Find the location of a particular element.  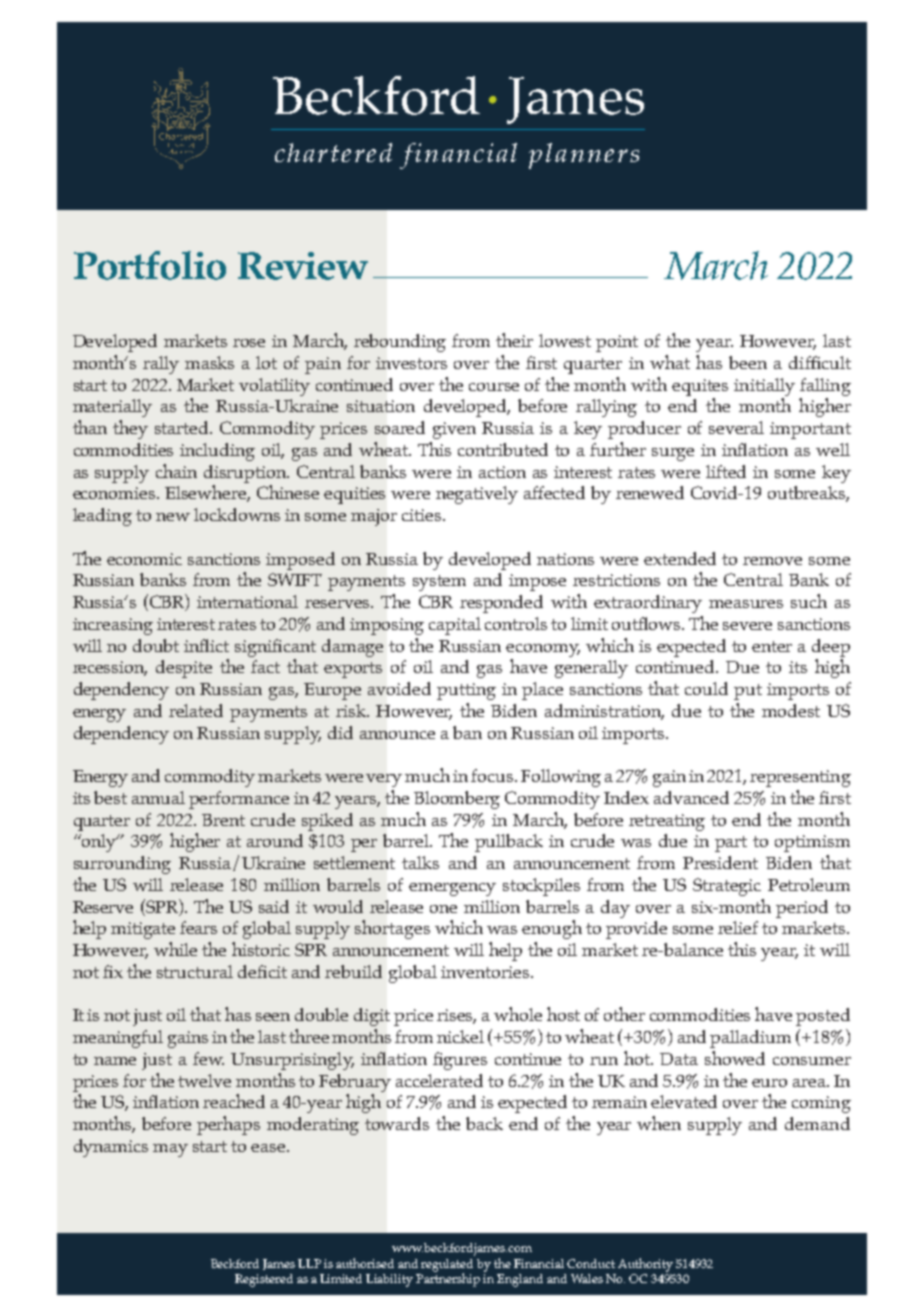

Portfolio is located at coordinates (150, 265).
